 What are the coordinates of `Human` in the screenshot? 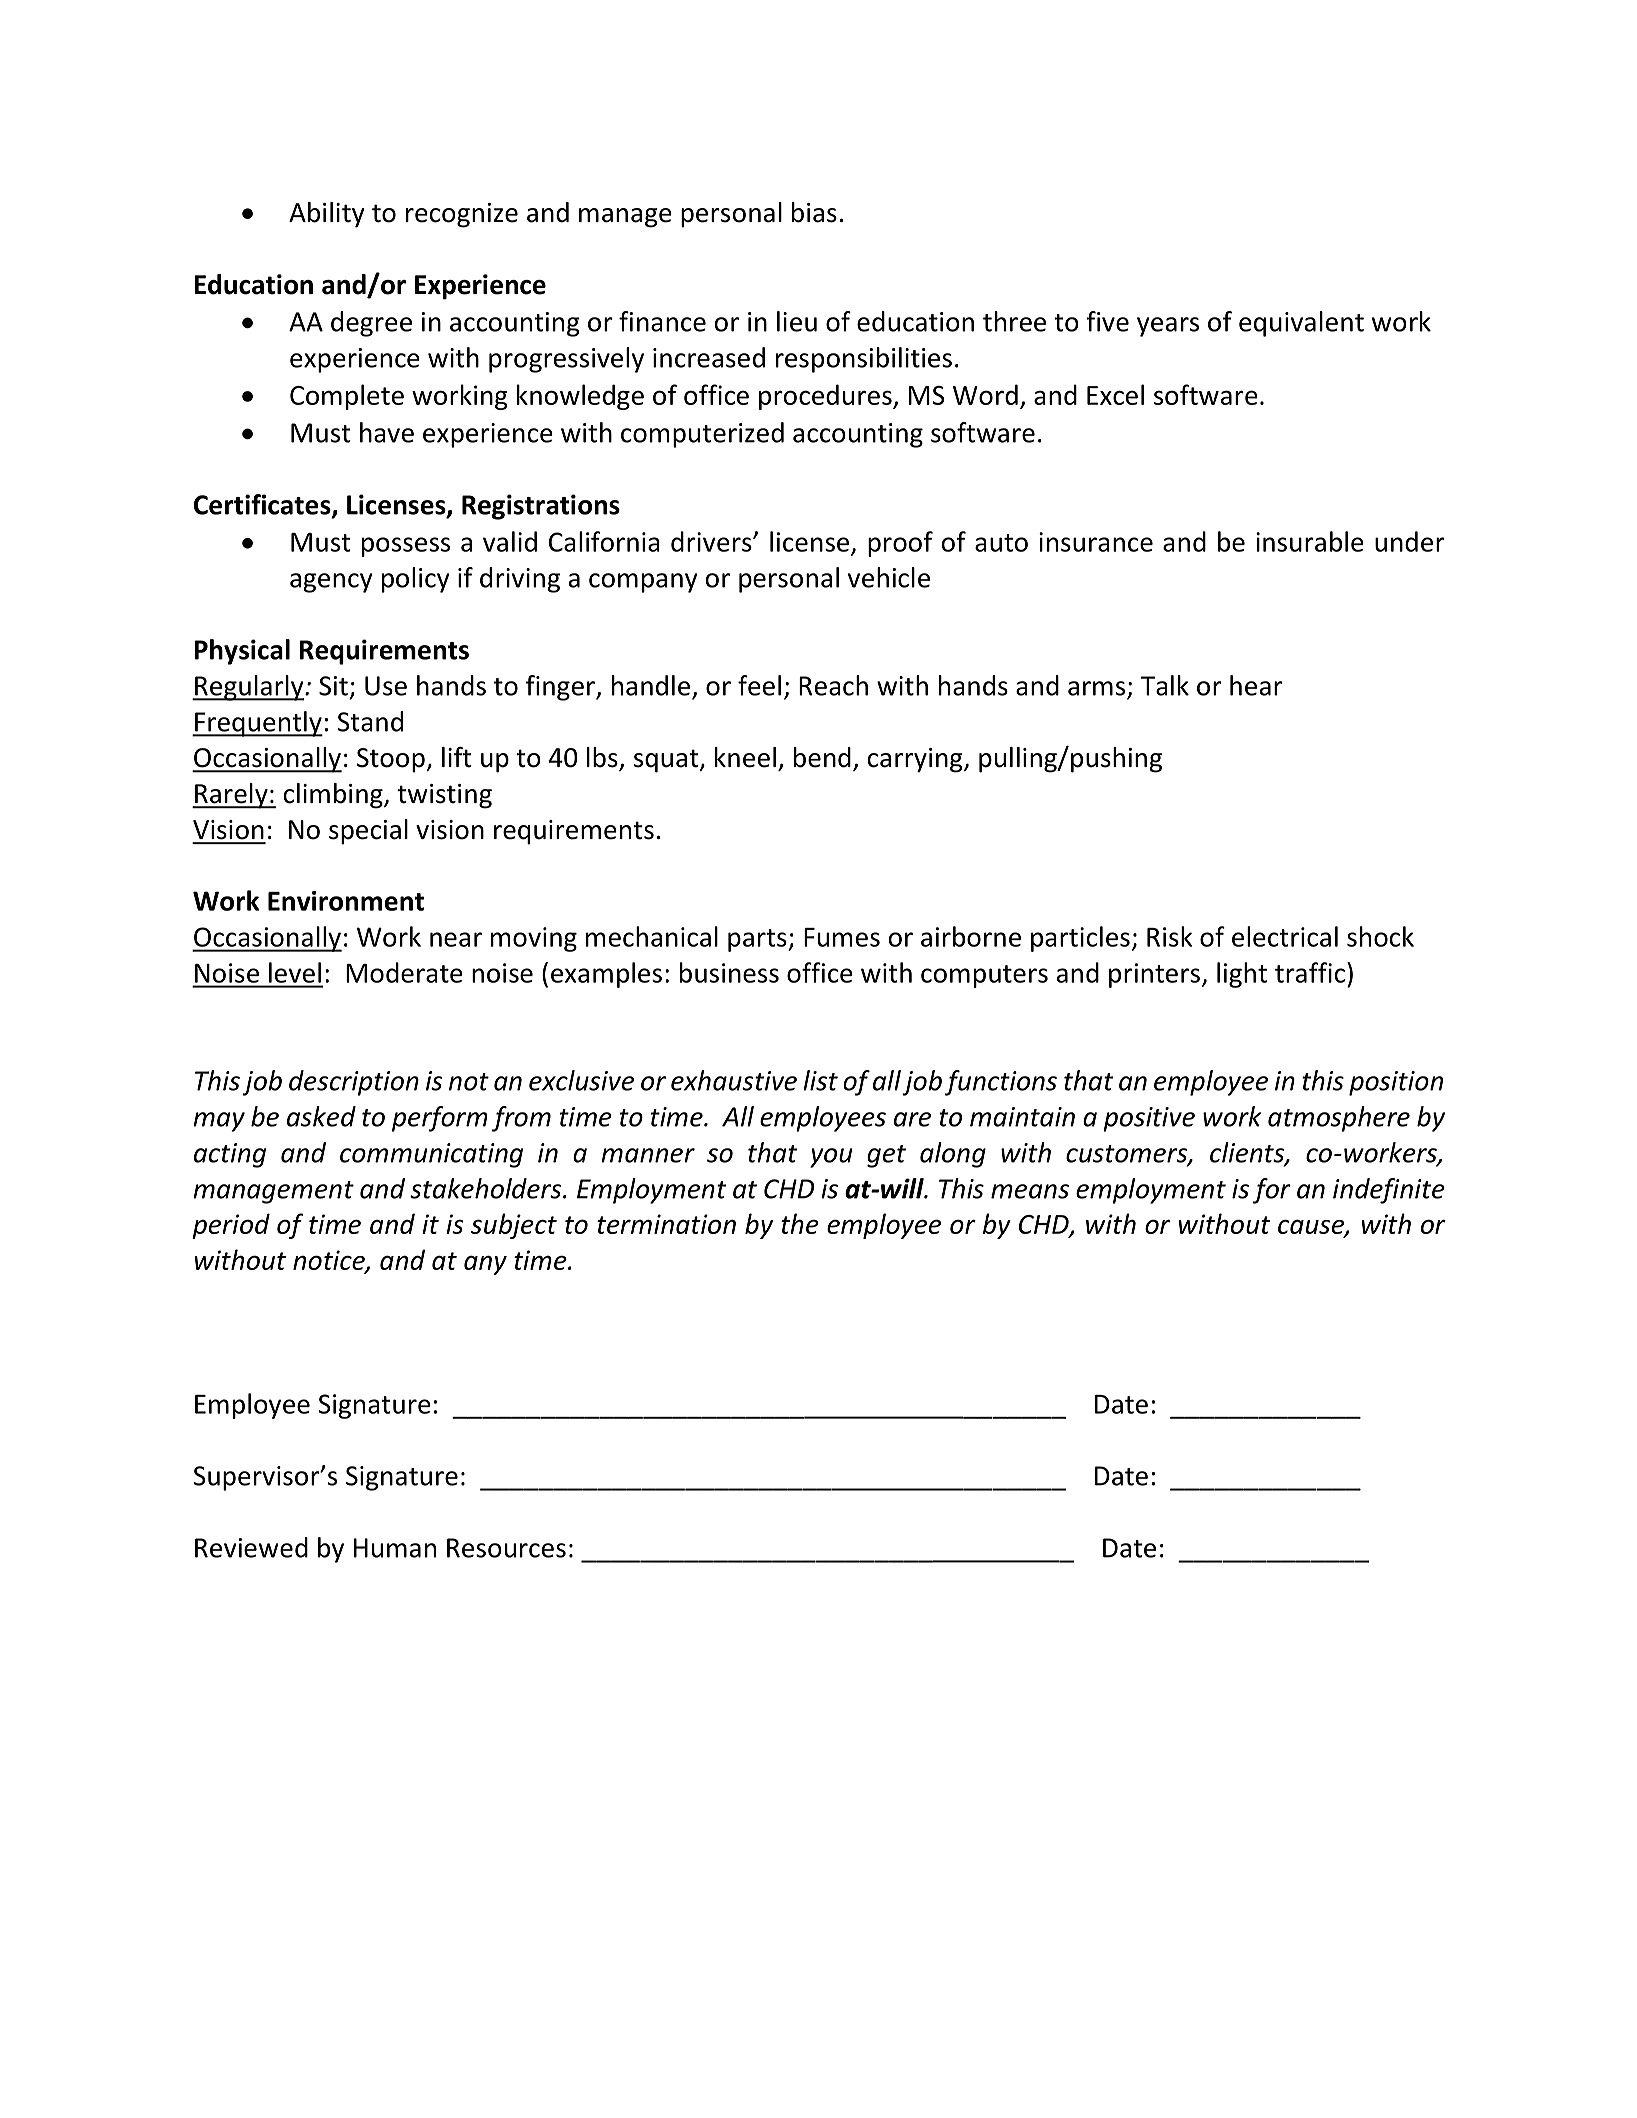 It's located at (395, 1548).
